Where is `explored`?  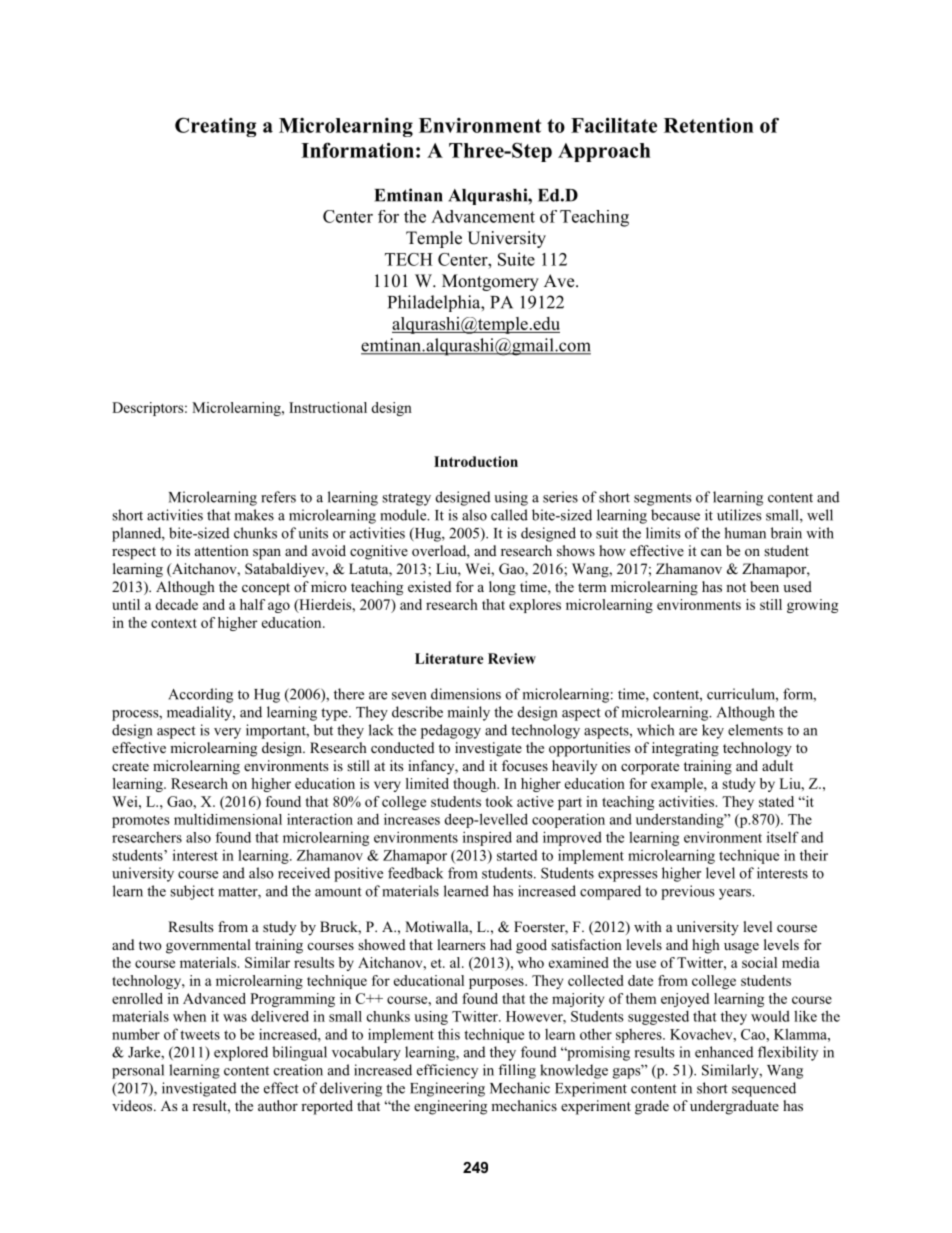 explored is located at coordinates (241, 1053).
